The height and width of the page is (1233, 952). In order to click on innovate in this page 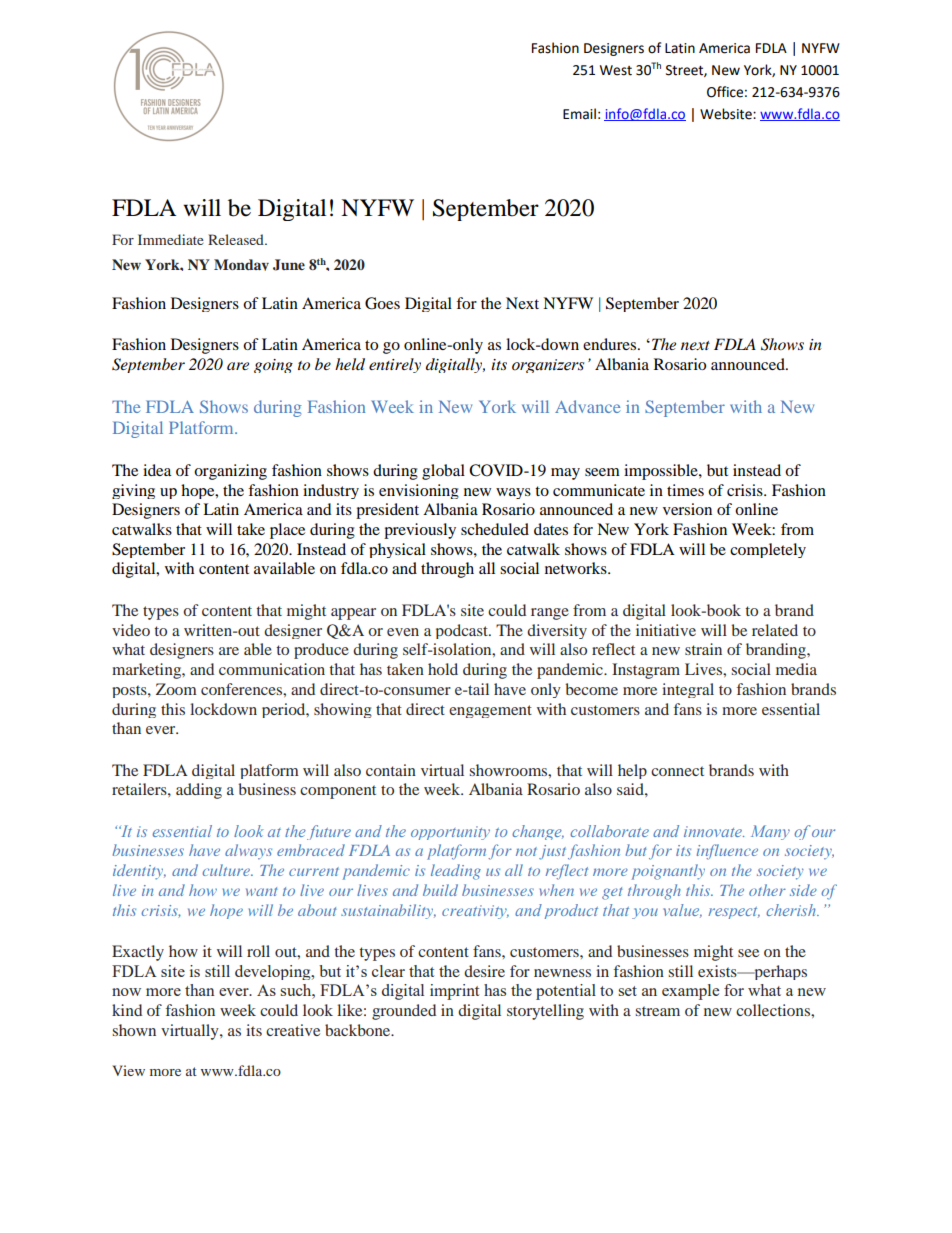, I will do `click(714, 831)`.
